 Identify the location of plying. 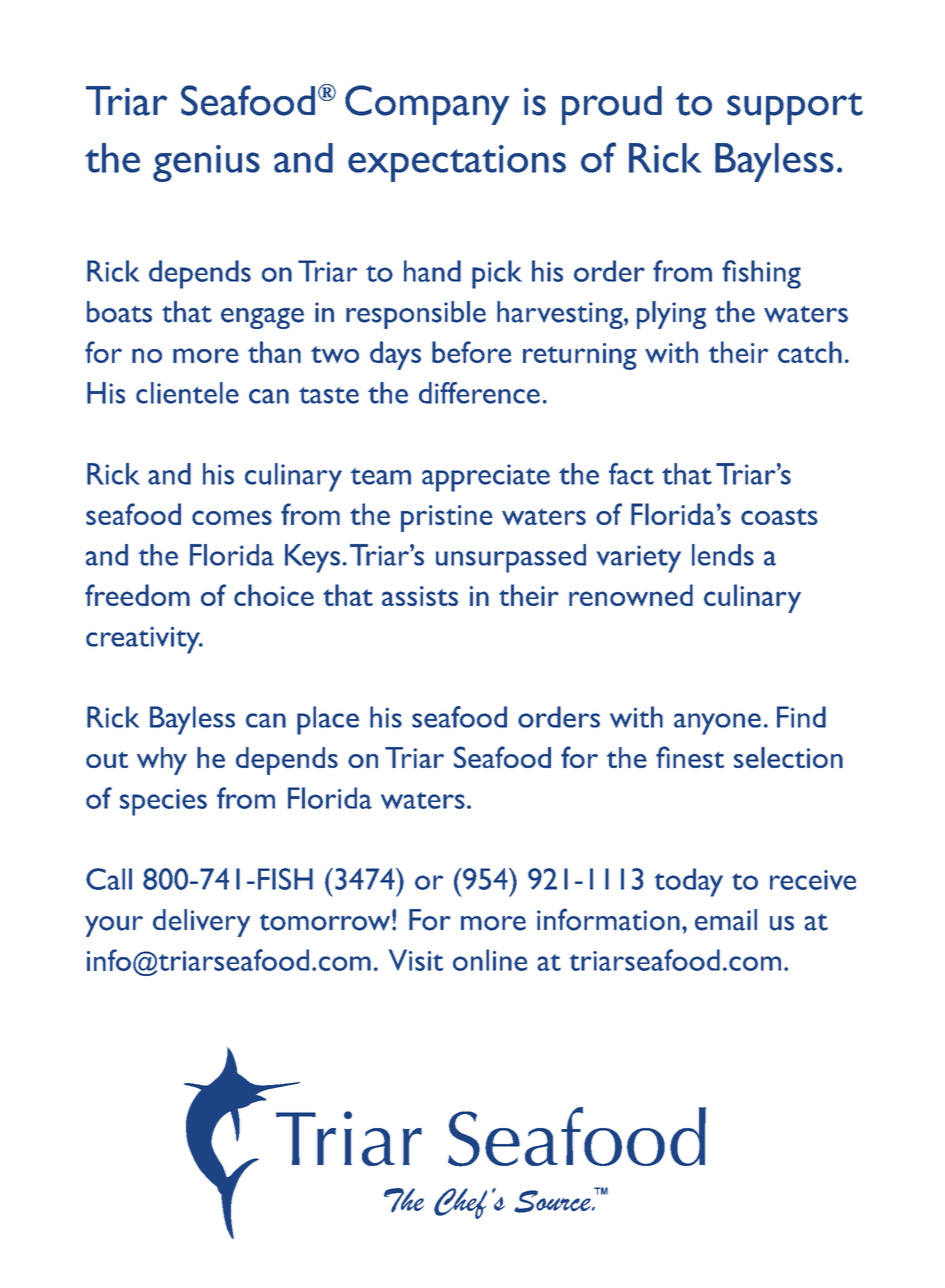
(671, 315).
